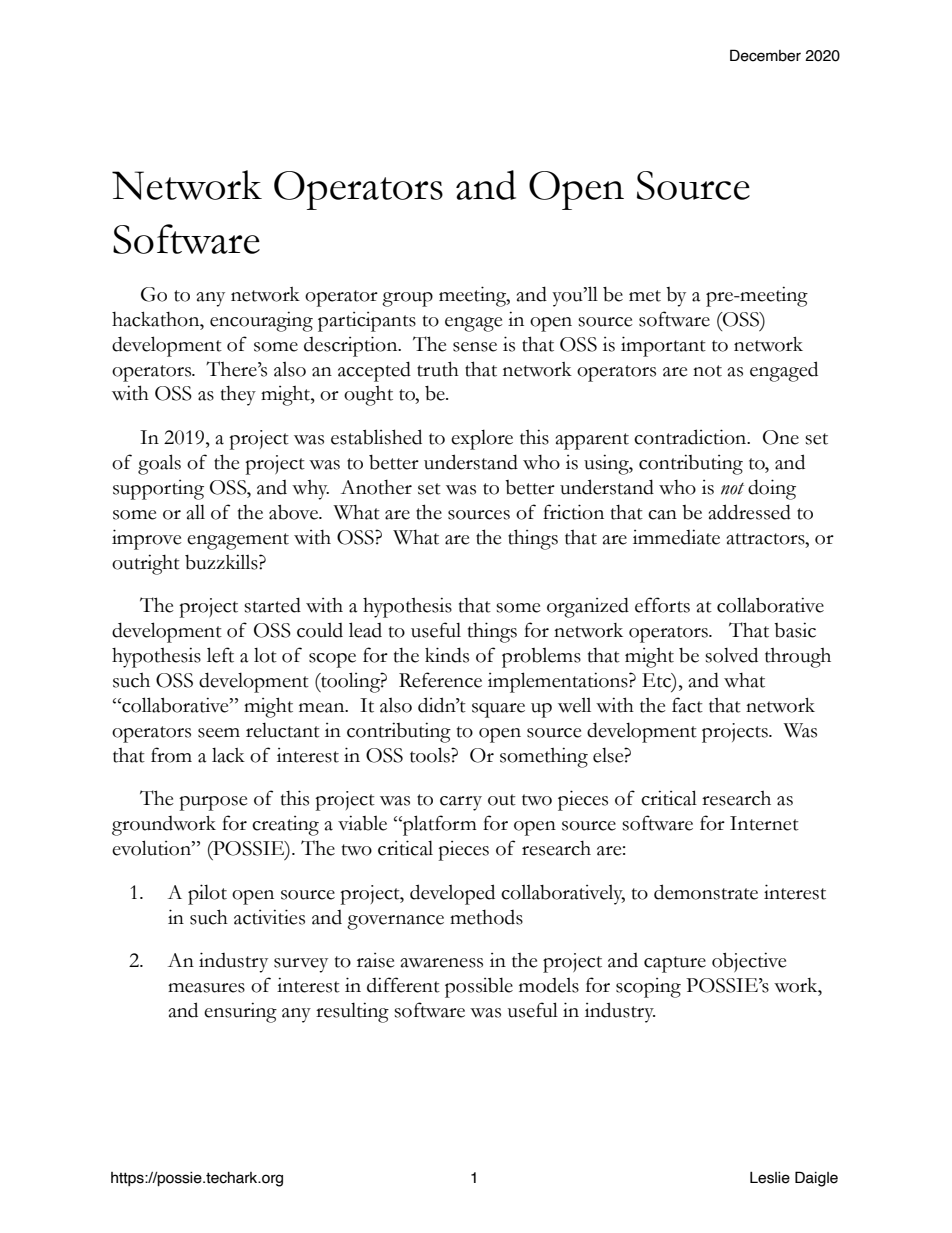  What do you see at coordinates (261, 321) in the screenshot?
I see `encouraging` at bounding box center [261, 321].
